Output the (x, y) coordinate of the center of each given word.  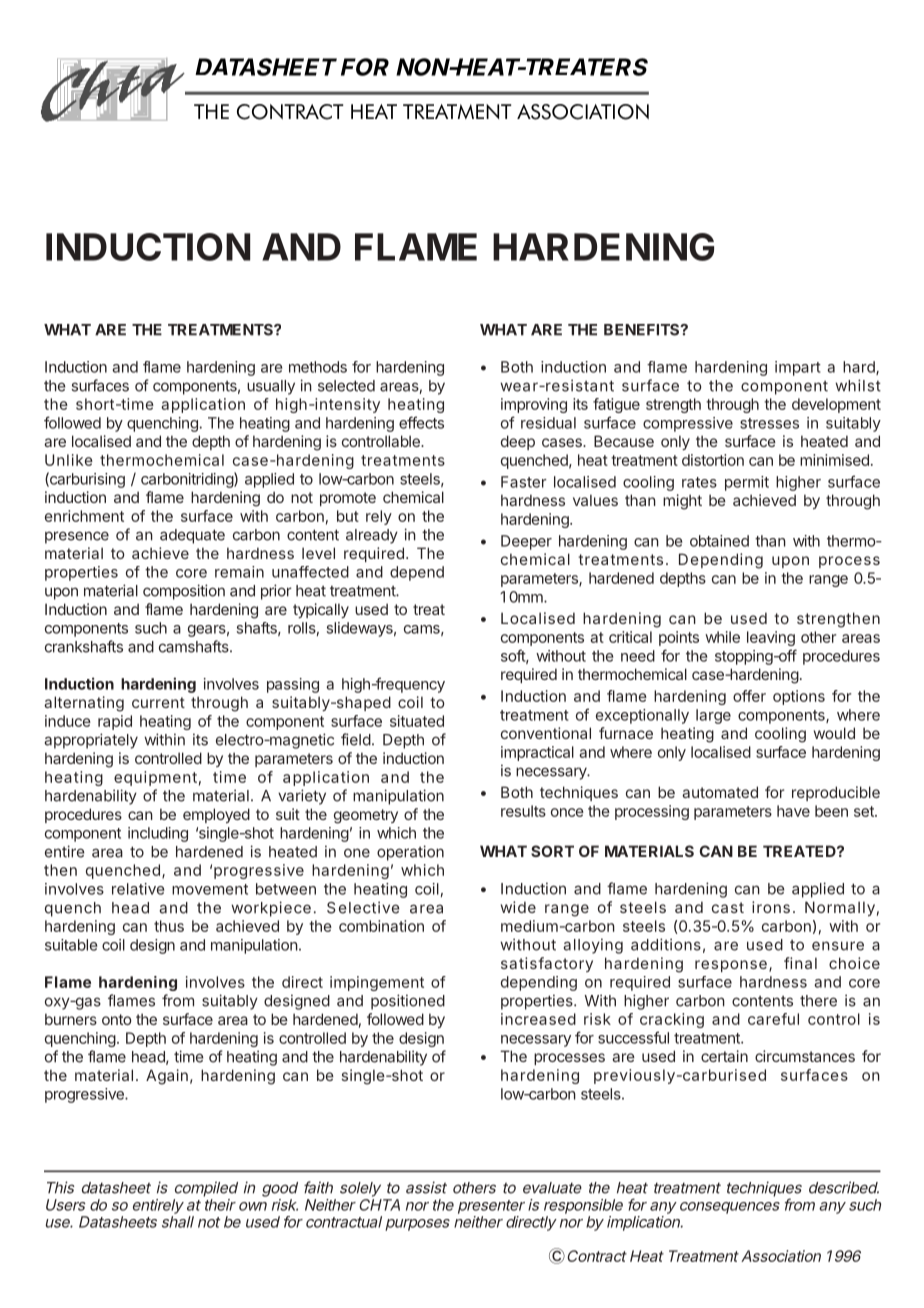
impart (798, 368)
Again (167, 1077)
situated (417, 721)
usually (271, 387)
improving (534, 405)
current (158, 702)
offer (749, 696)
